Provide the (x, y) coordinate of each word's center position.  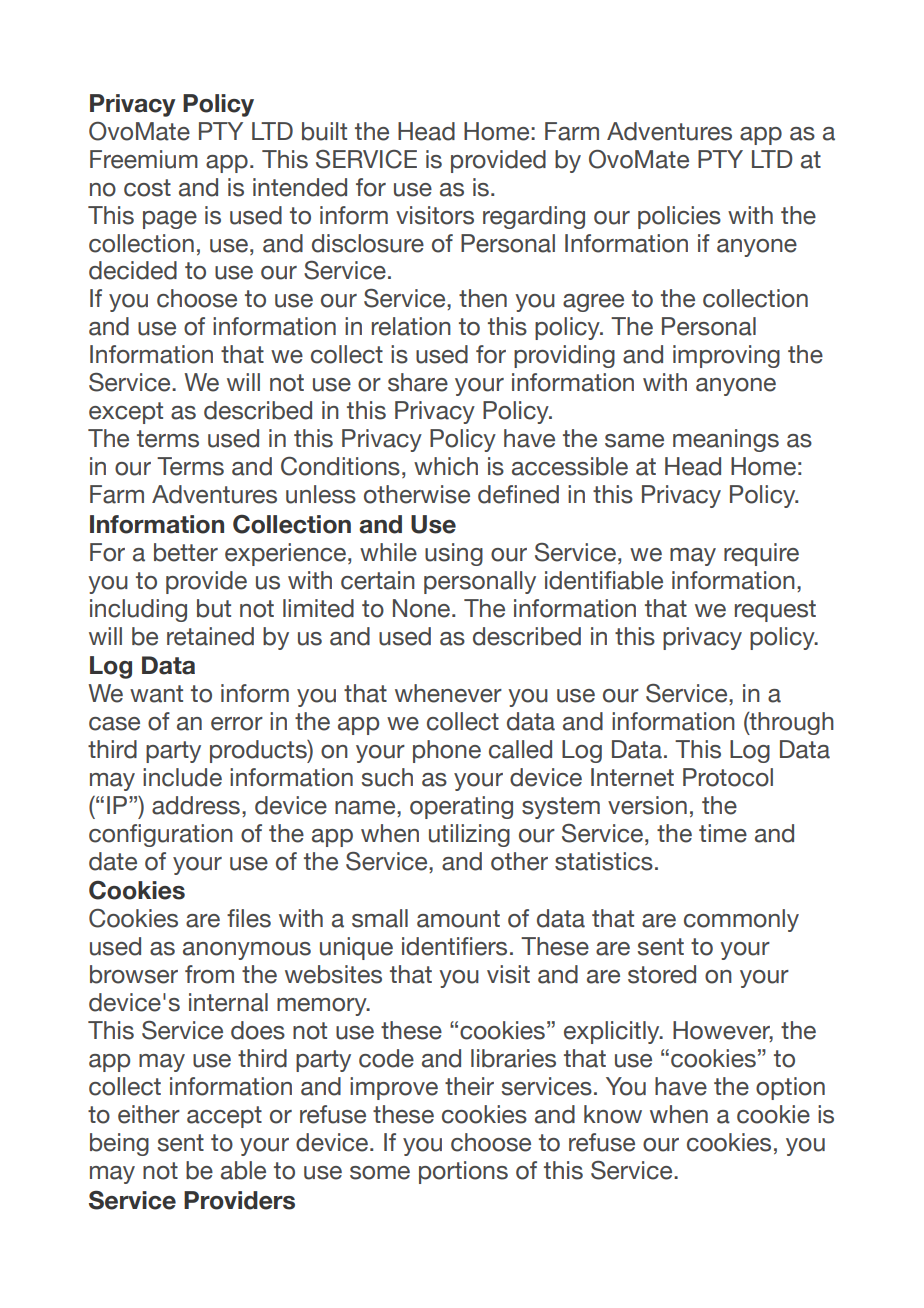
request (775, 611)
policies (679, 217)
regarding (534, 217)
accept (224, 1117)
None (421, 608)
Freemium (144, 159)
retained (210, 636)
